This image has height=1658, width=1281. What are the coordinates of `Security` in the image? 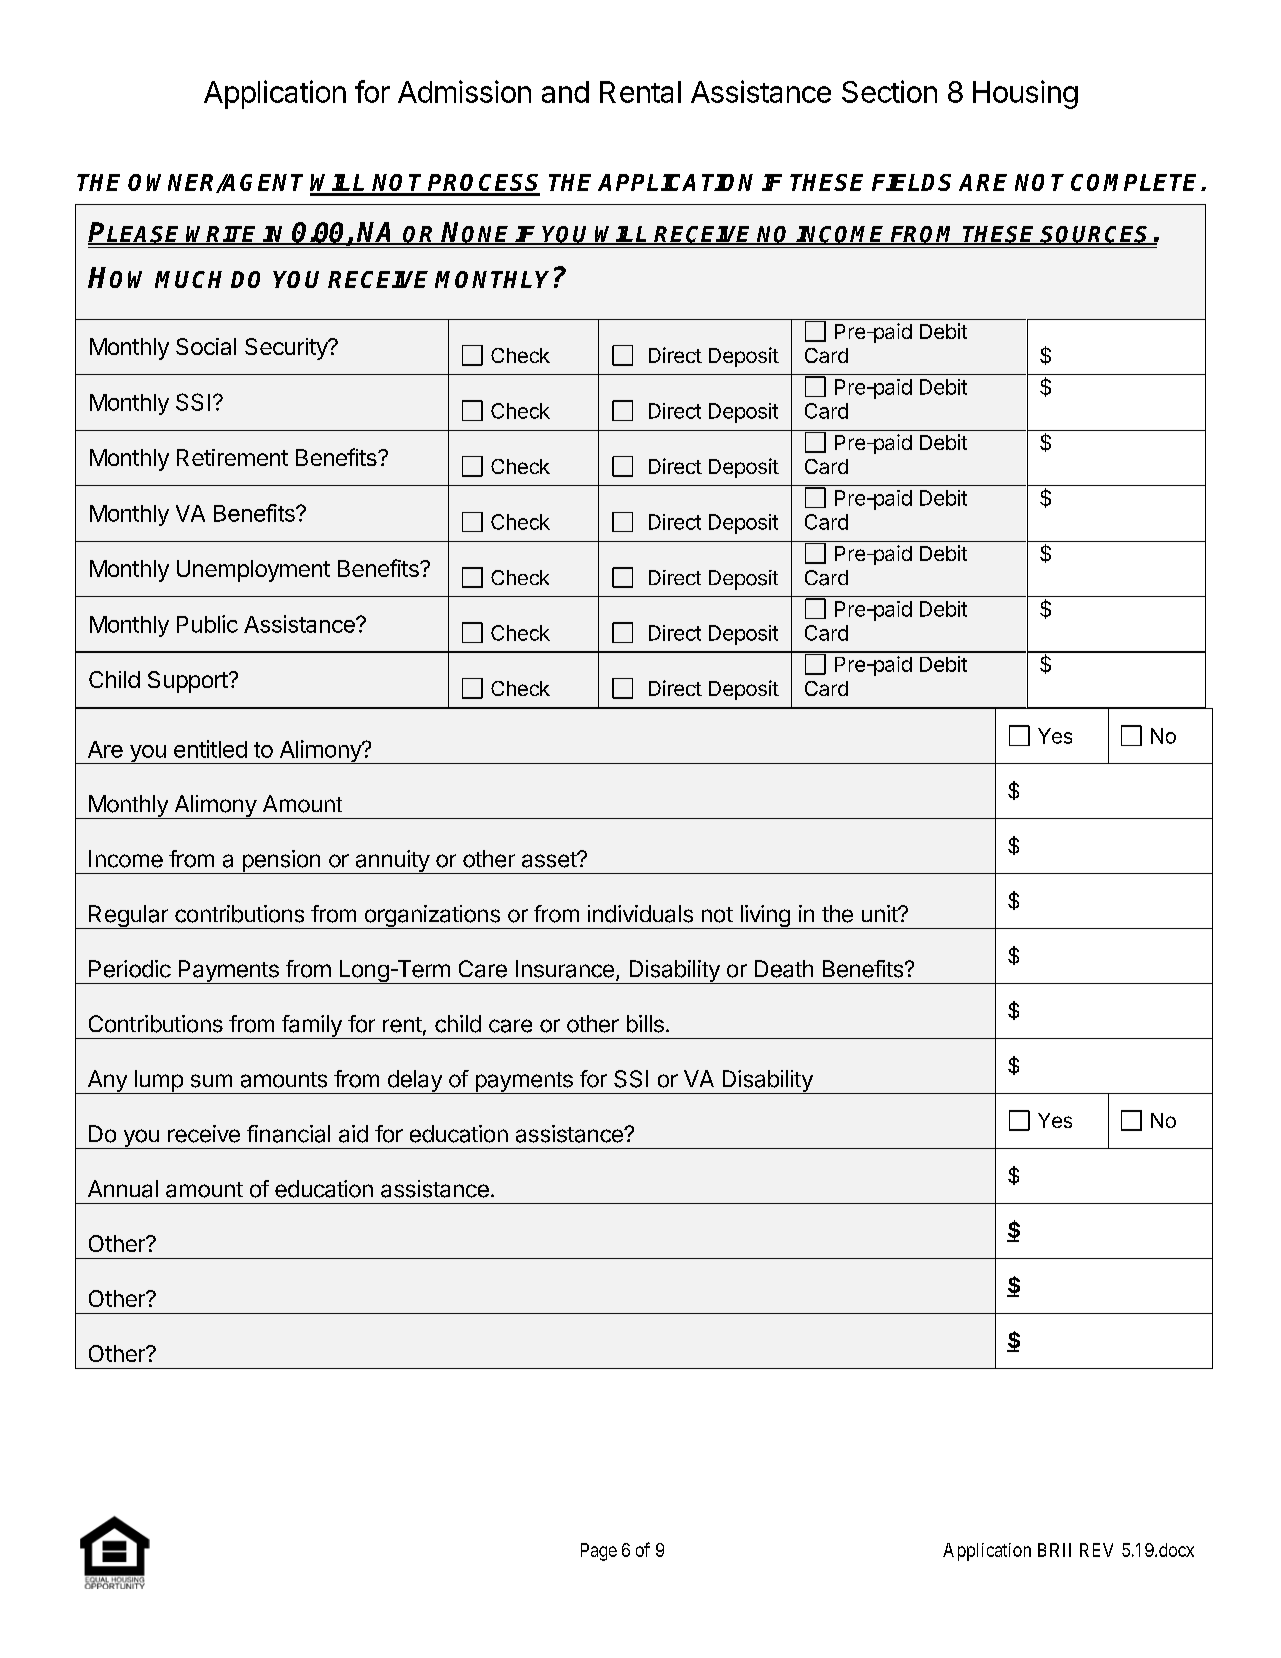 It's located at (287, 349).
